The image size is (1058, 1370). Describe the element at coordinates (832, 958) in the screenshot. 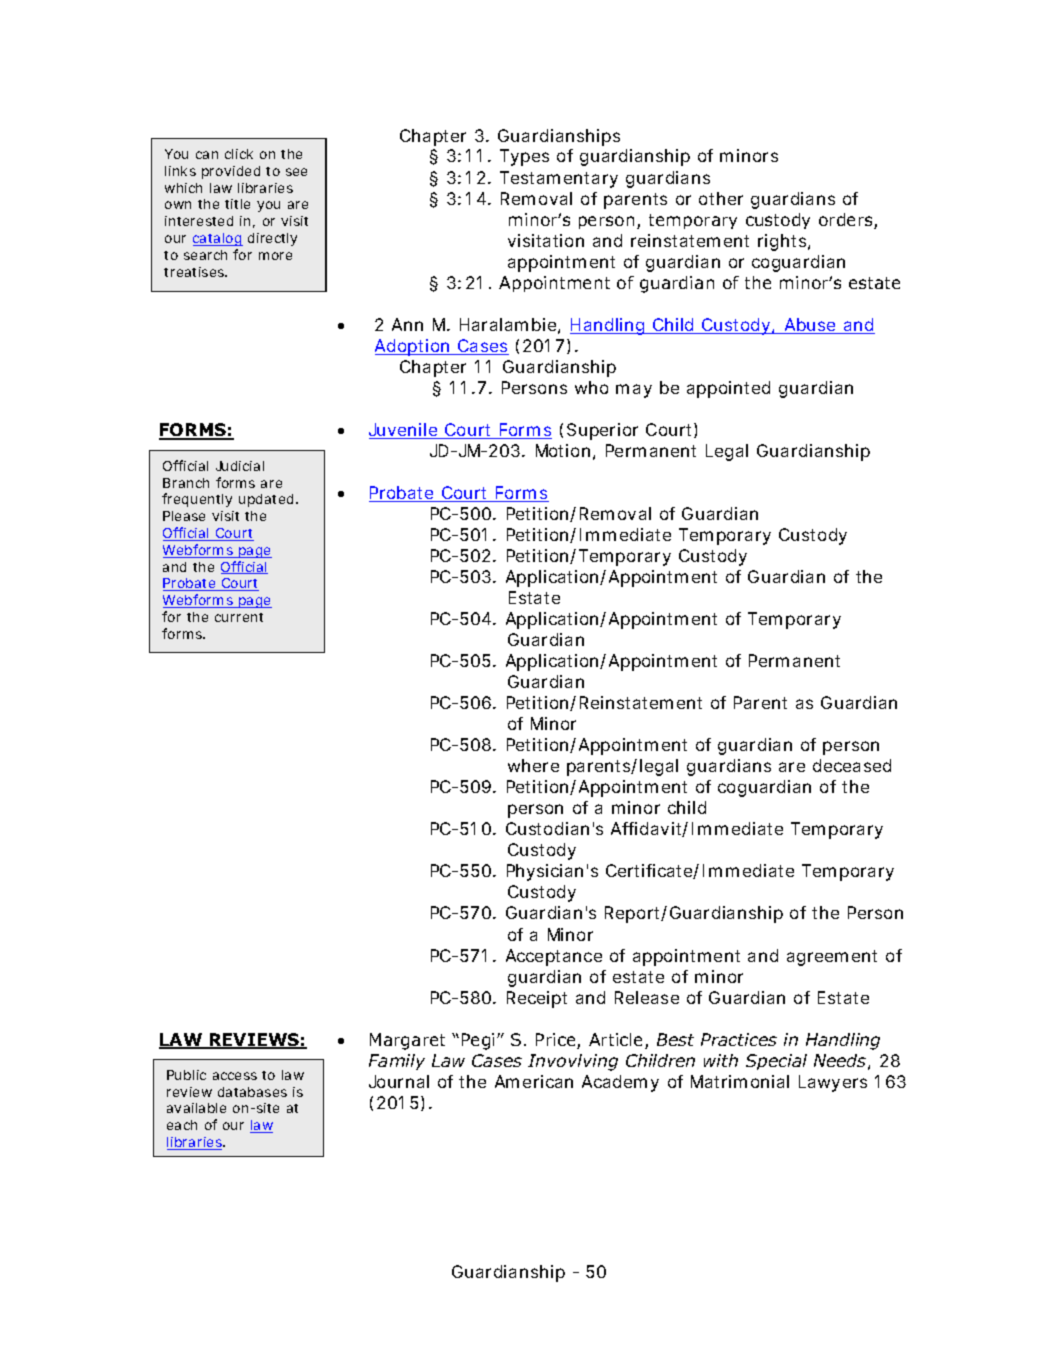

I see `agreement` at that location.
